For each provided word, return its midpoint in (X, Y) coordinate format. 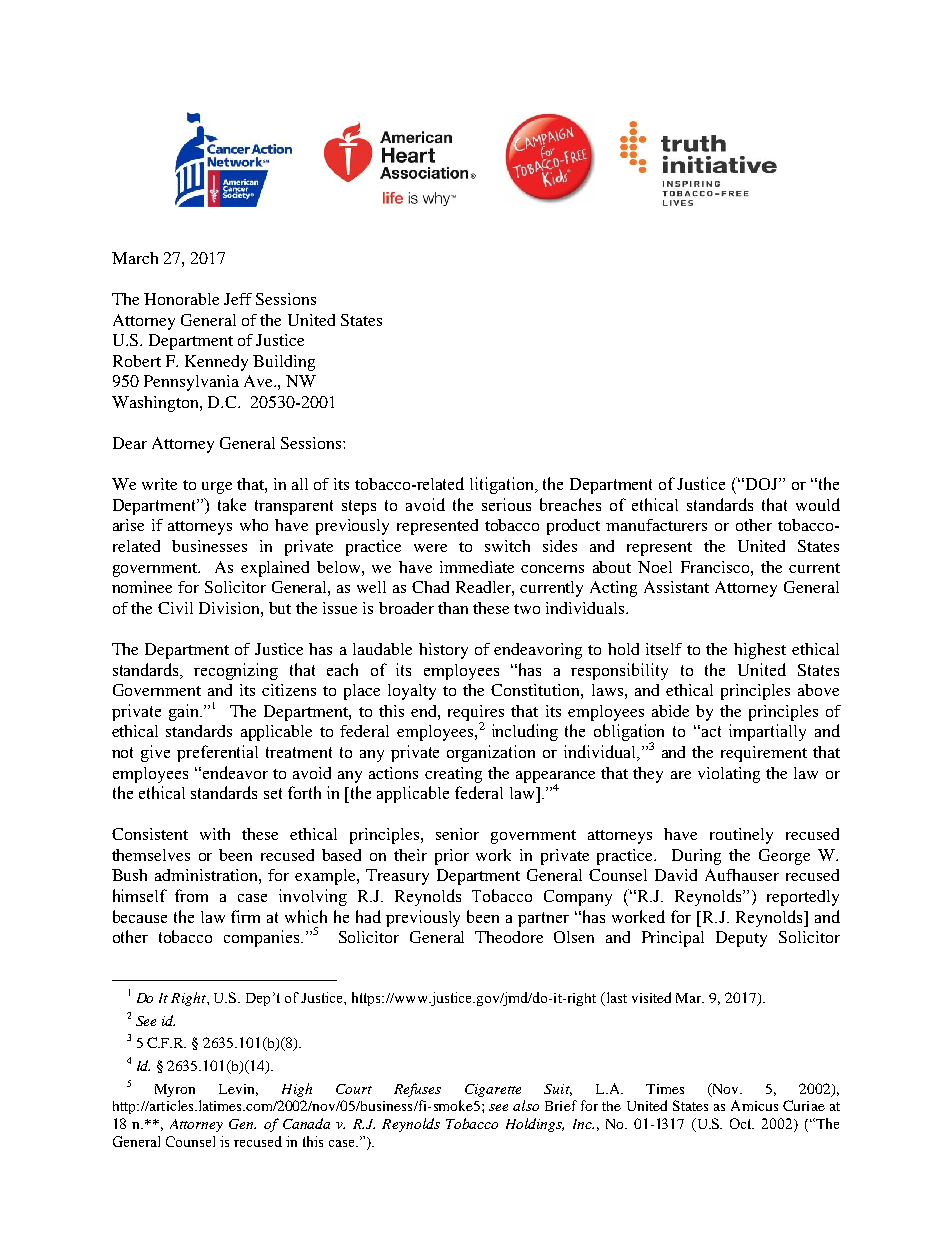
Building (284, 363)
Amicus (754, 1105)
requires (476, 714)
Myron (175, 1090)
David (676, 875)
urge (217, 488)
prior (452, 857)
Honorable (181, 299)
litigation (503, 485)
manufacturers (656, 525)
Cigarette (493, 1090)
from (191, 895)
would (818, 504)
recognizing (236, 671)
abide (670, 711)
